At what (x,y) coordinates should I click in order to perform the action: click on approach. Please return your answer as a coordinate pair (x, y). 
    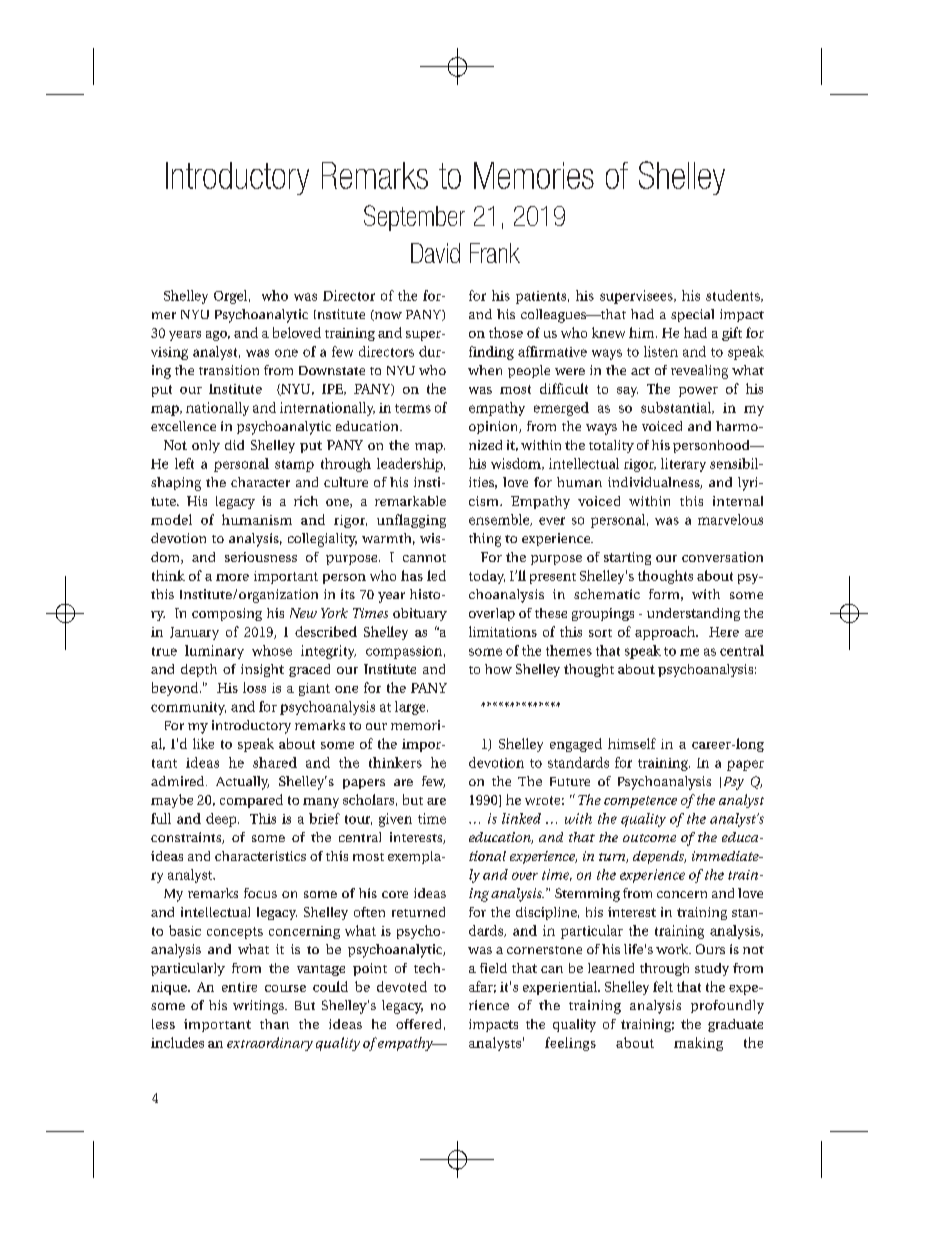
    Looking at the image, I should click on (666, 633).
